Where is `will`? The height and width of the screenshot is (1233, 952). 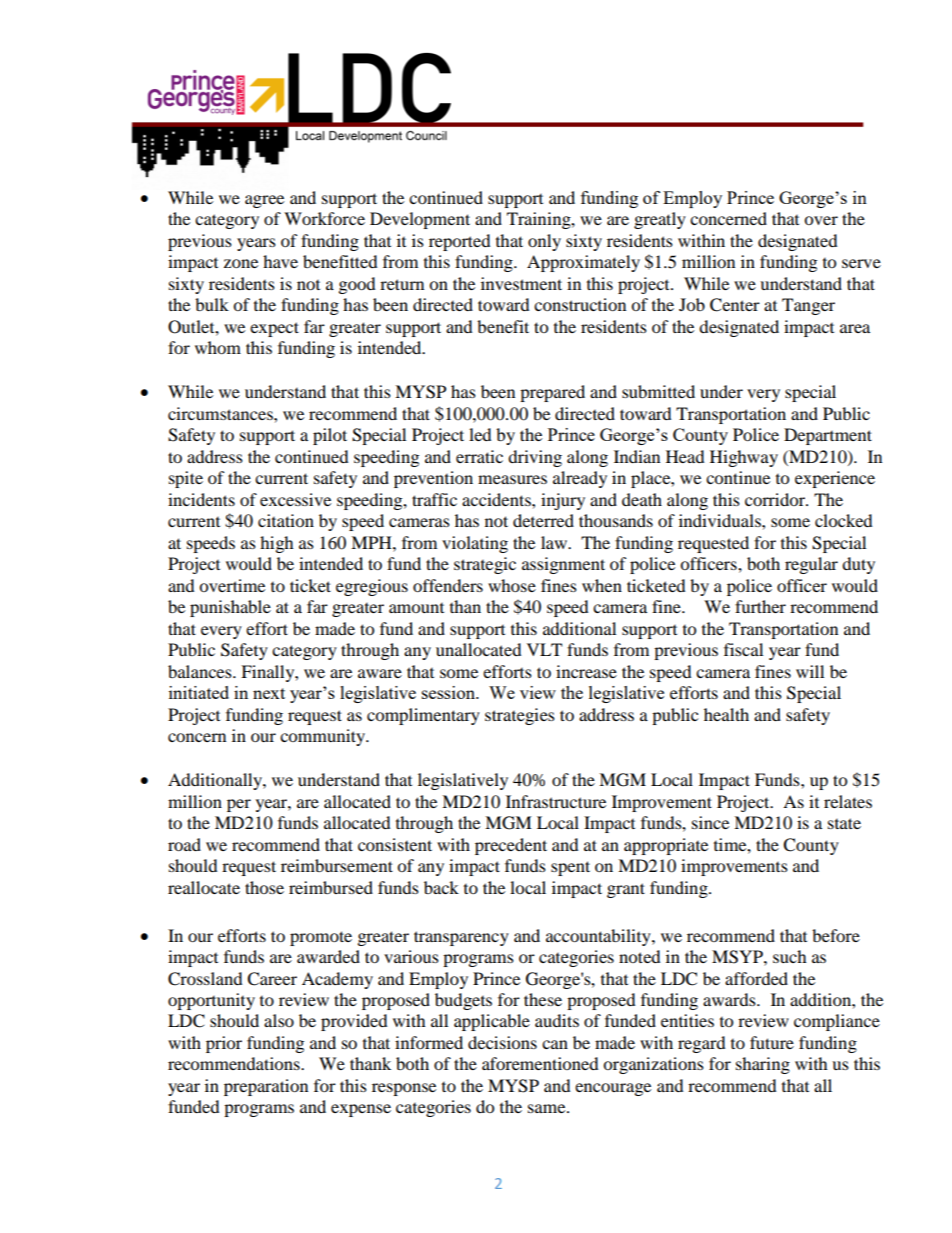 will is located at coordinates (810, 671).
